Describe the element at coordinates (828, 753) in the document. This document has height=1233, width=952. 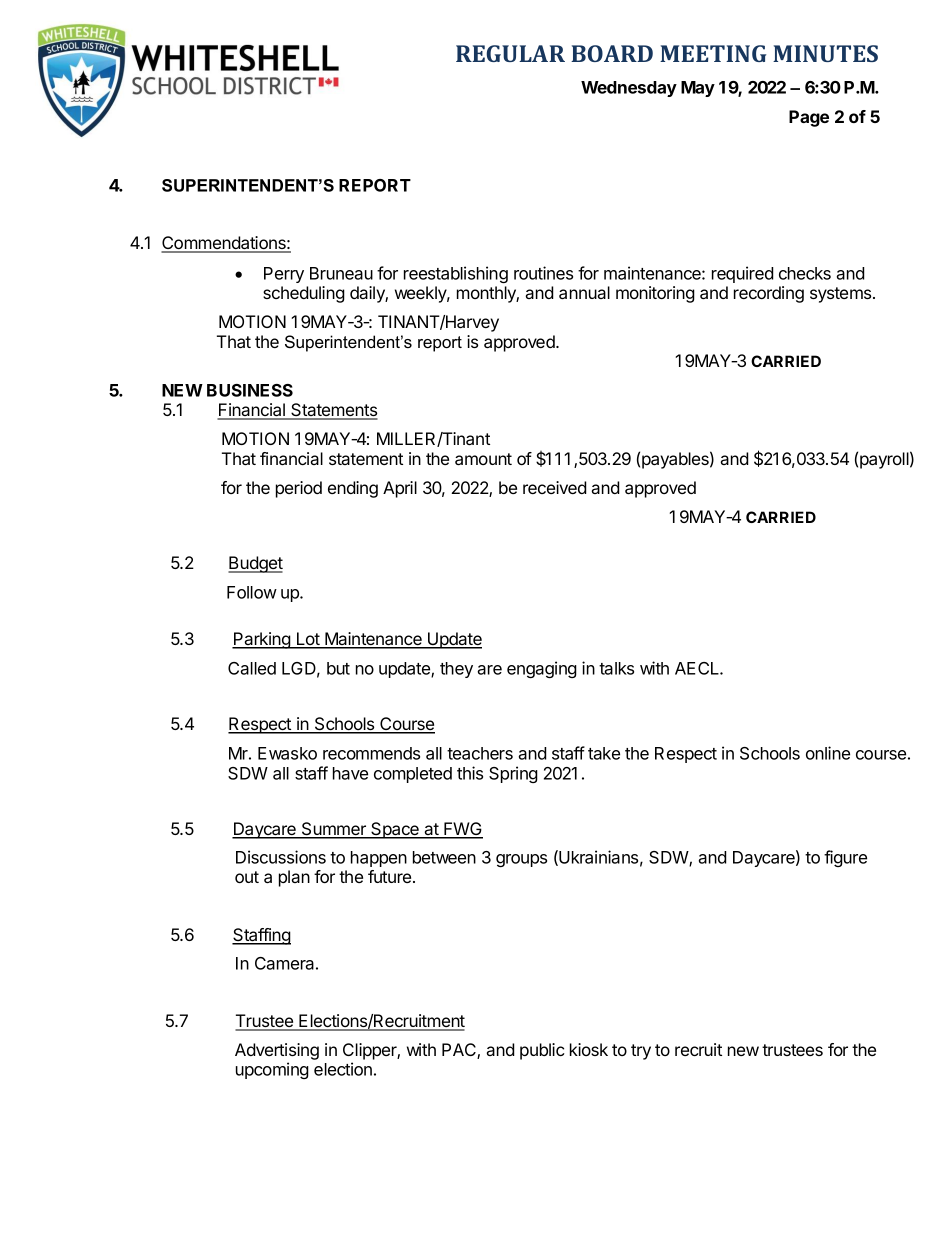
I see `online` at that location.
